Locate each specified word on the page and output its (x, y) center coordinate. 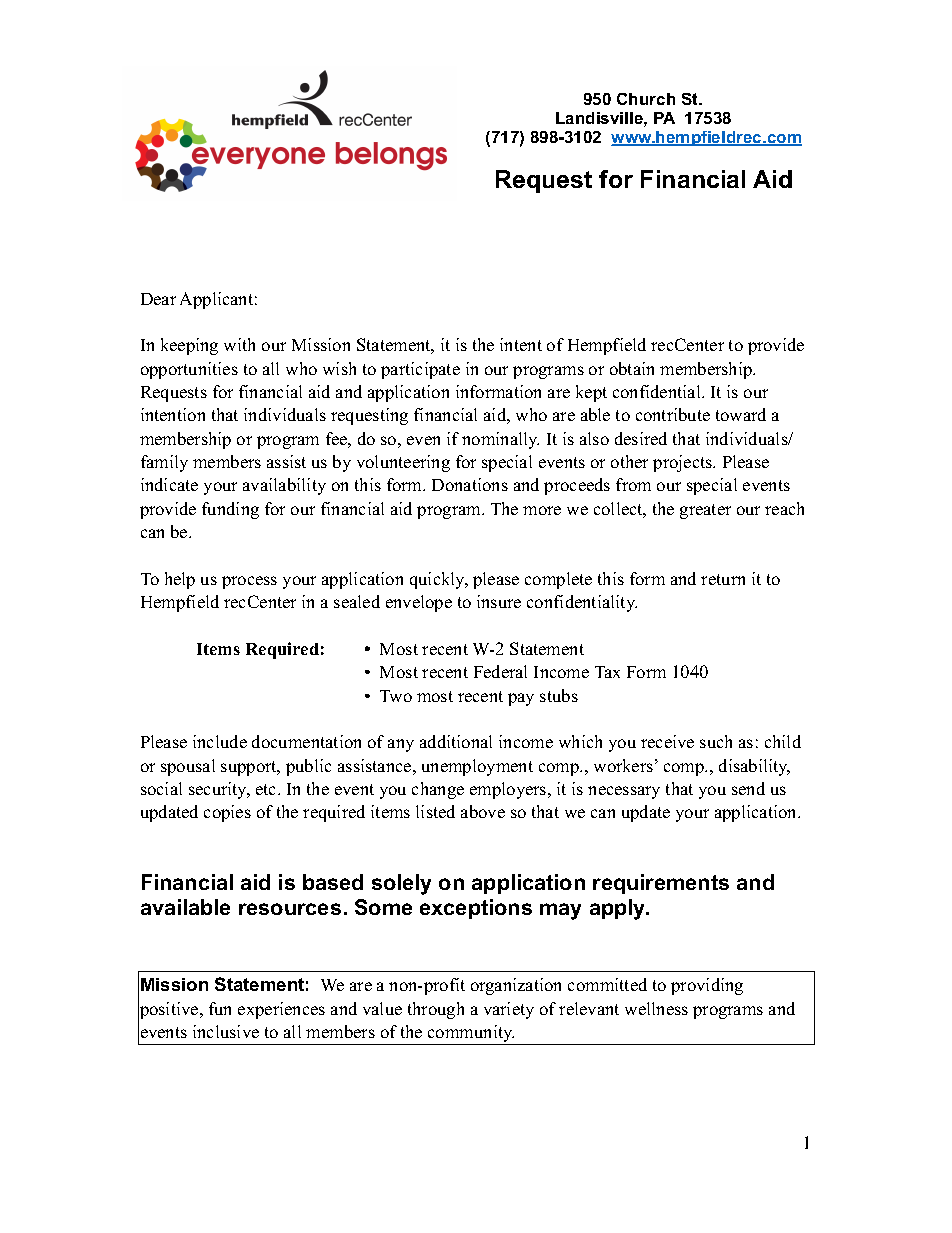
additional (456, 741)
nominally (500, 440)
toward (741, 414)
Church (646, 99)
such (716, 741)
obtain (632, 368)
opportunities (189, 370)
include (220, 741)
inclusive (226, 1031)
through (436, 1010)
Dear (158, 299)
